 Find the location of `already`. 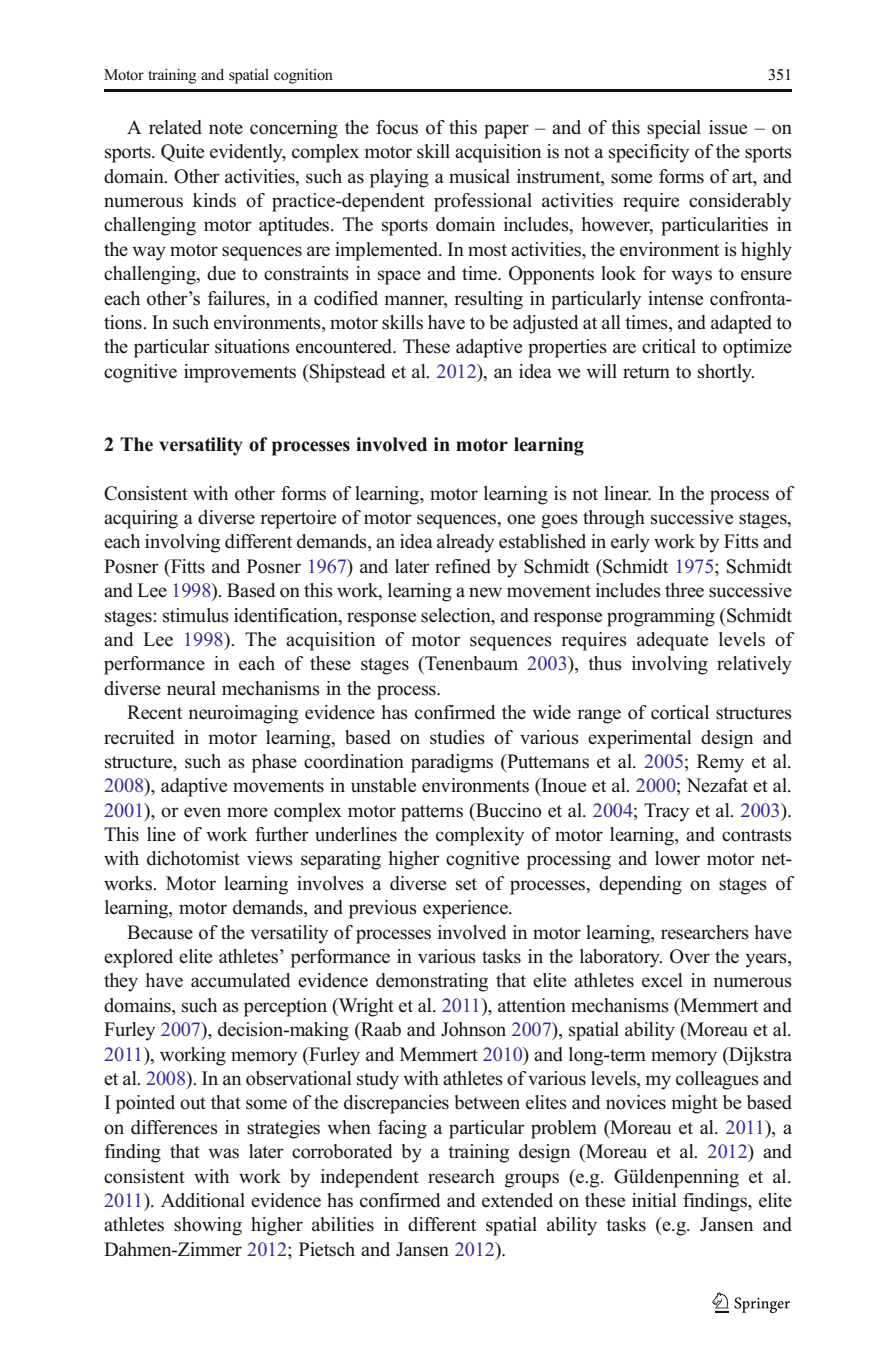

already is located at coordinates (465, 543).
